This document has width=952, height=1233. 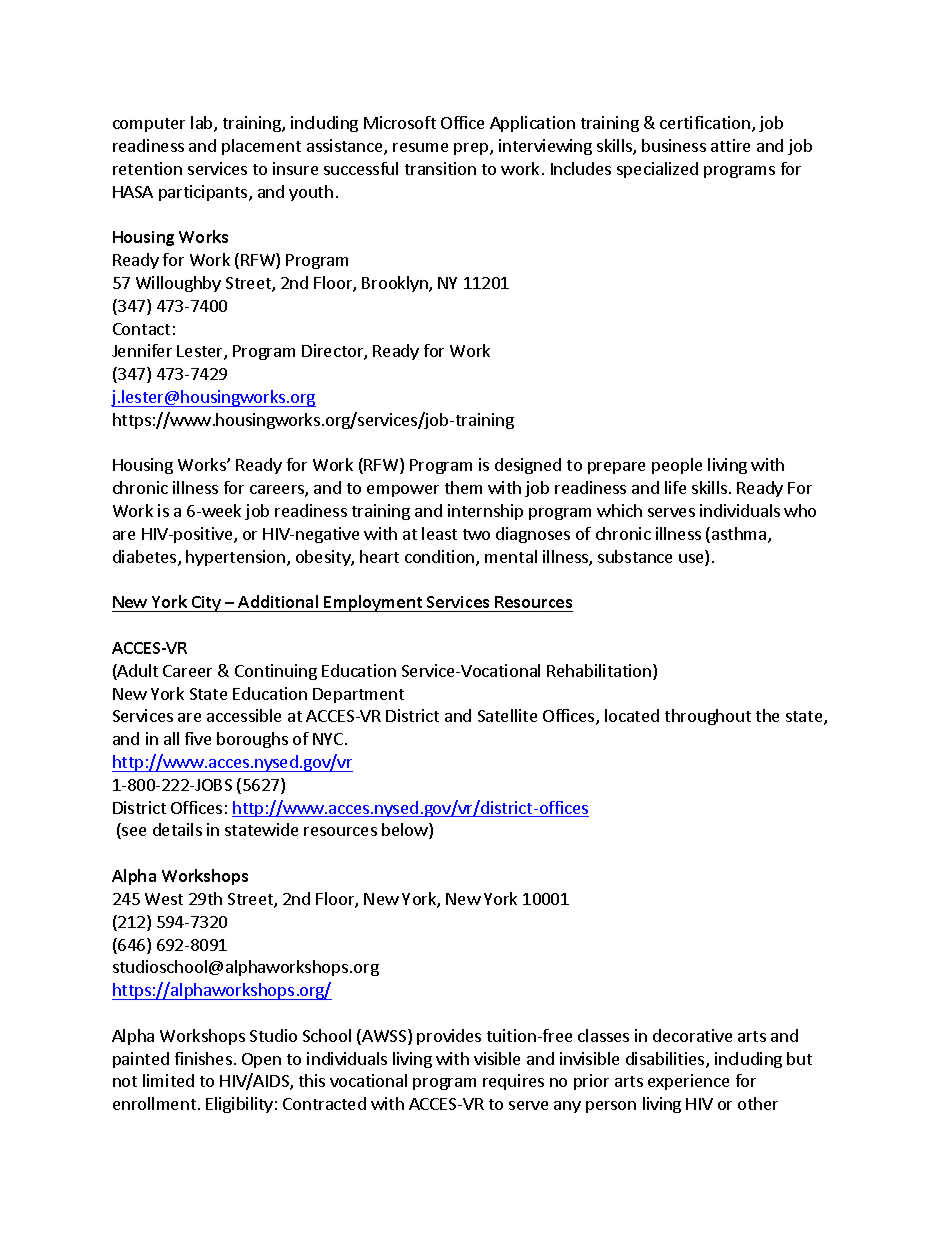 I want to click on finishes, so click(x=203, y=1058).
